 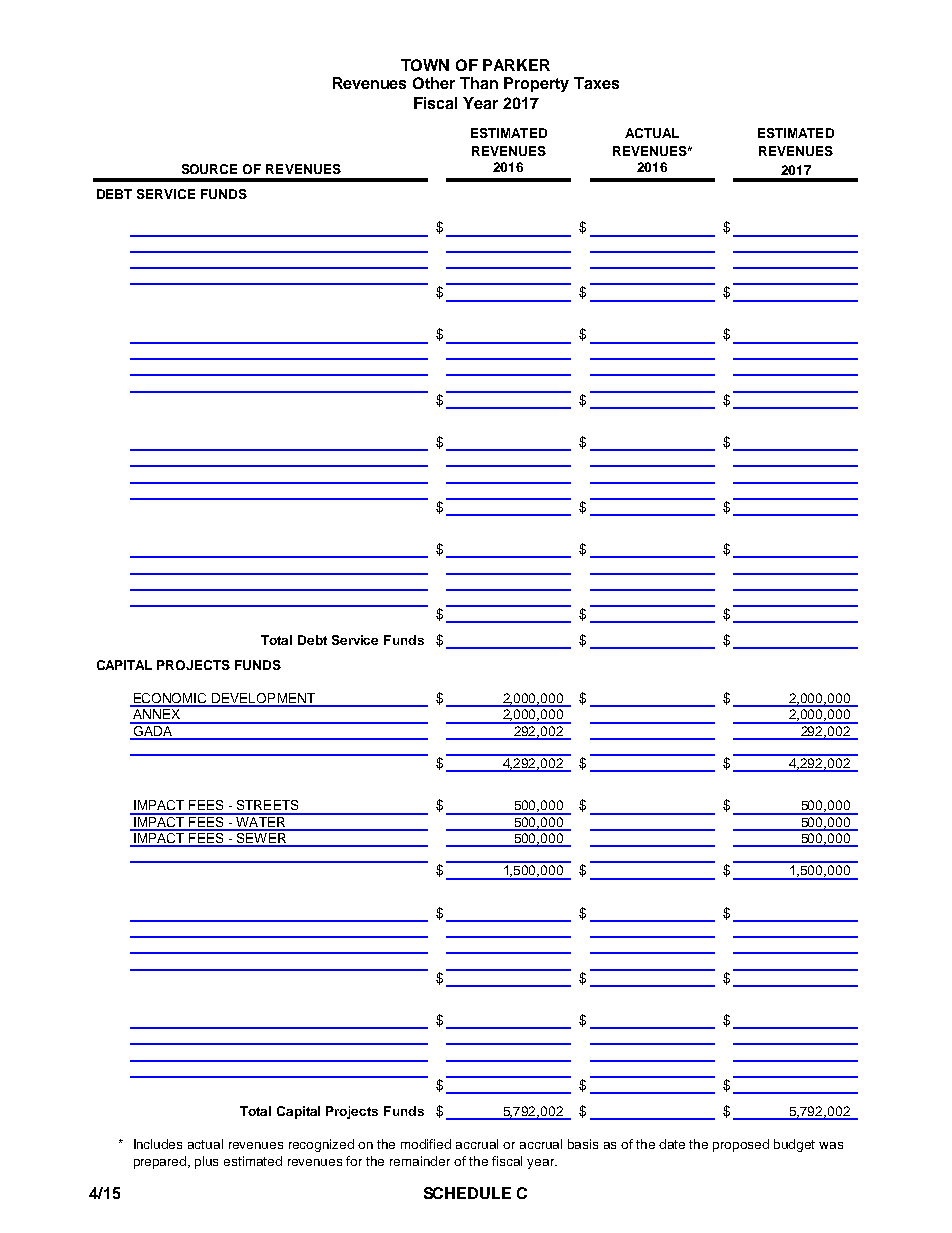 I want to click on modified, so click(x=426, y=1144).
